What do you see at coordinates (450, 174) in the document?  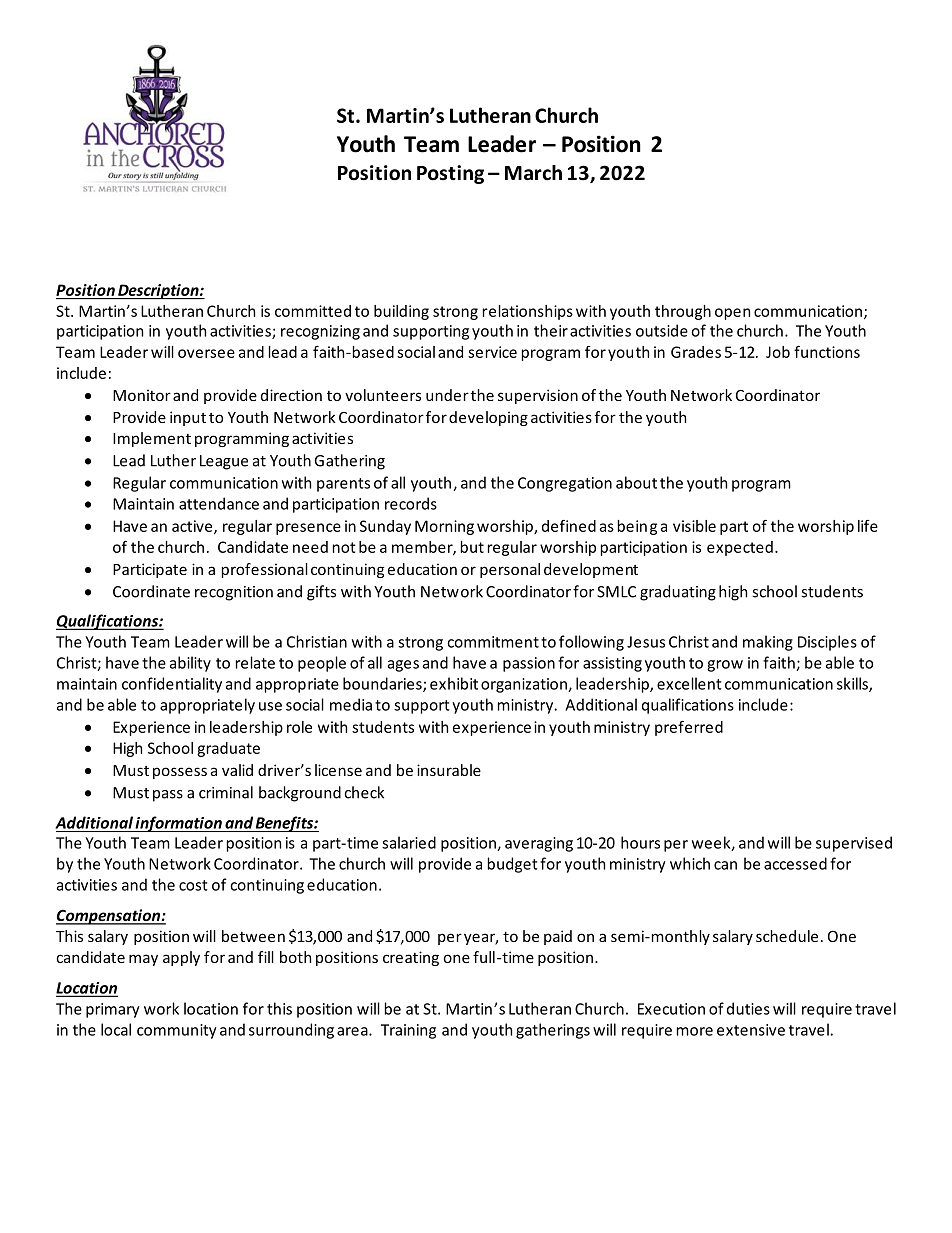 I see `Posting` at bounding box center [450, 174].
